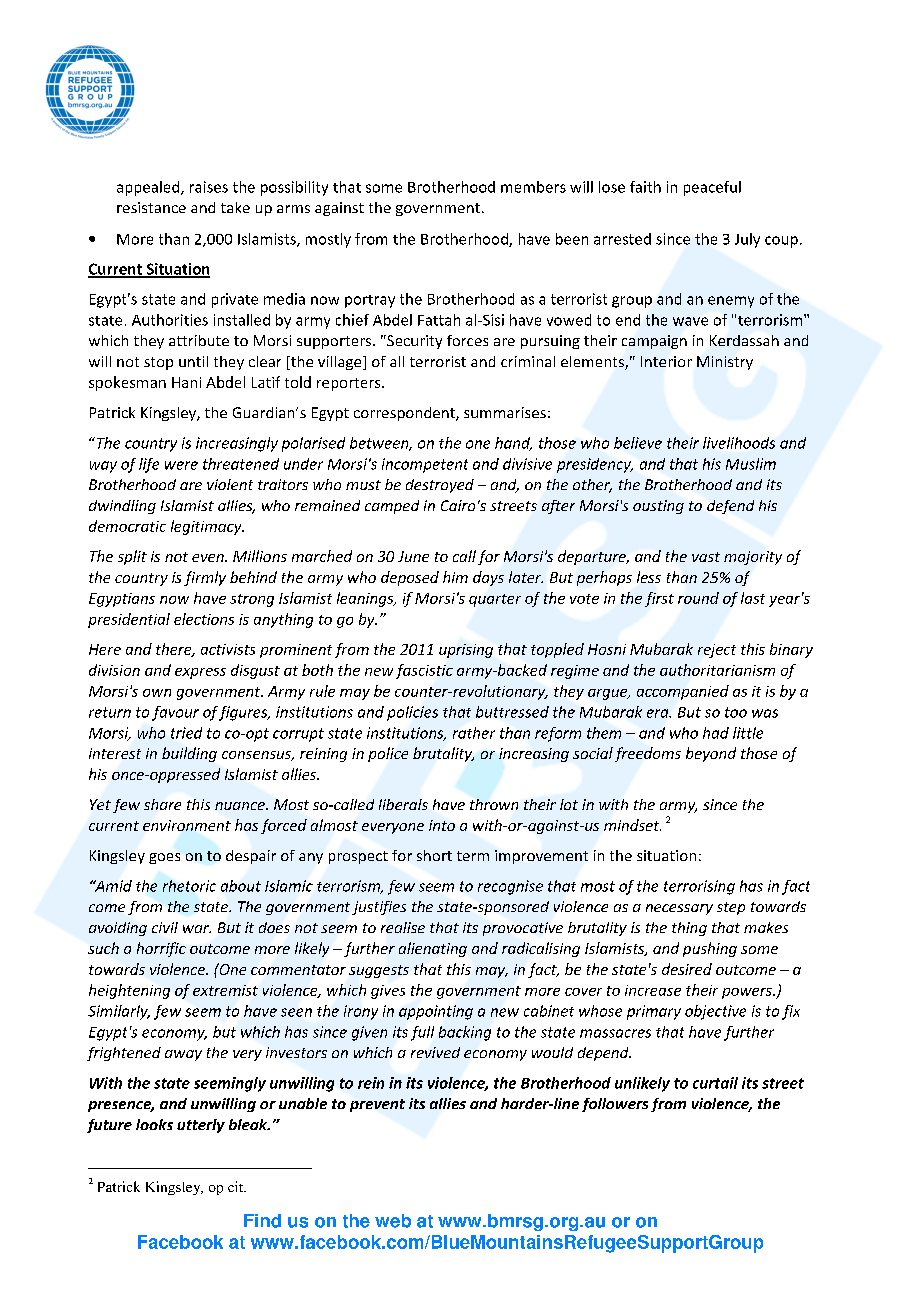 The image size is (924, 1308). Describe the element at coordinates (712, 188) in the screenshot. I see `peaceful` at that location.
